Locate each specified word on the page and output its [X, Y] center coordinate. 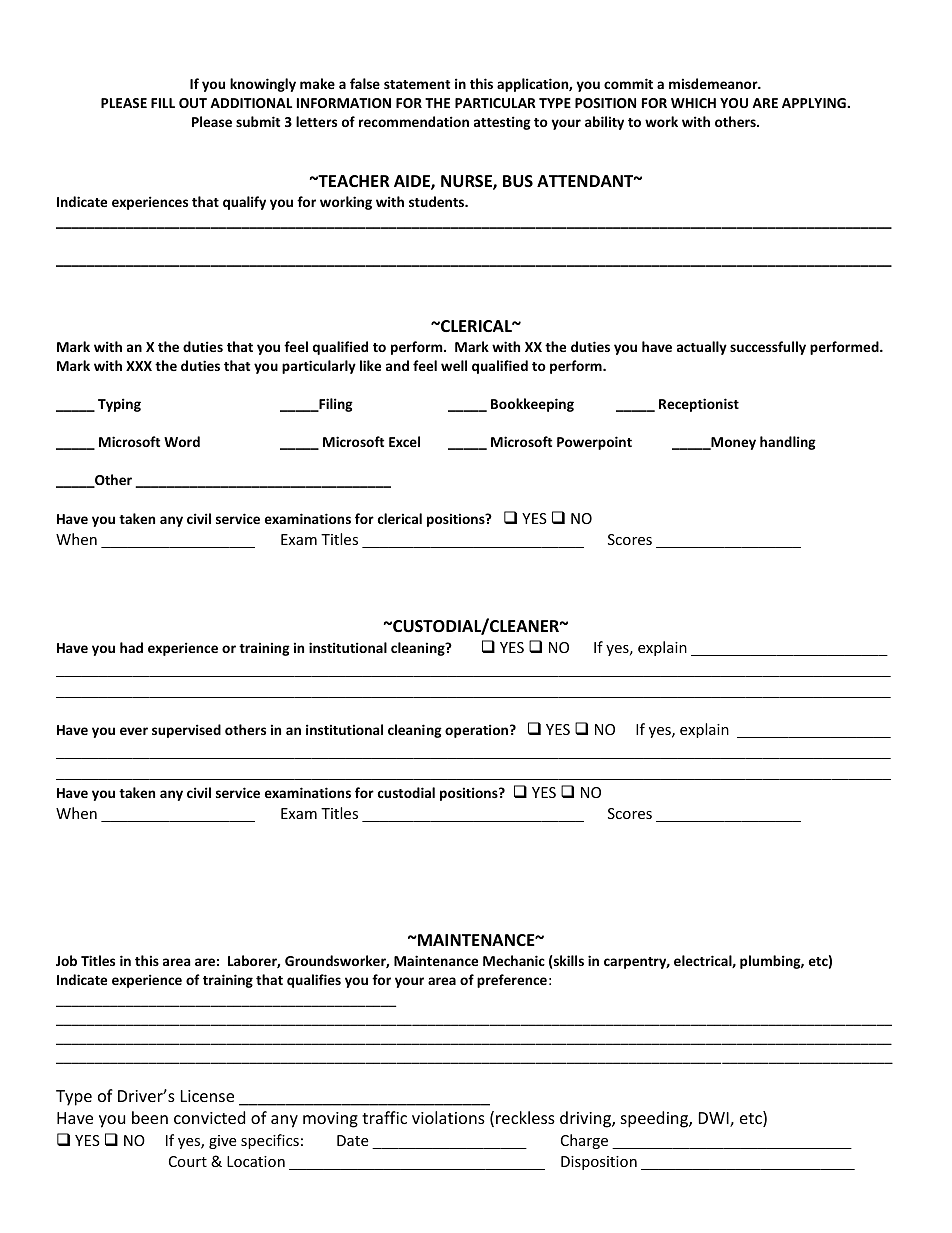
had [131, 647]
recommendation [414, 121]
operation [476, 731]
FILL [163, 103]
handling [788, 443]
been [150, 1117]
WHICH [693, 103]
